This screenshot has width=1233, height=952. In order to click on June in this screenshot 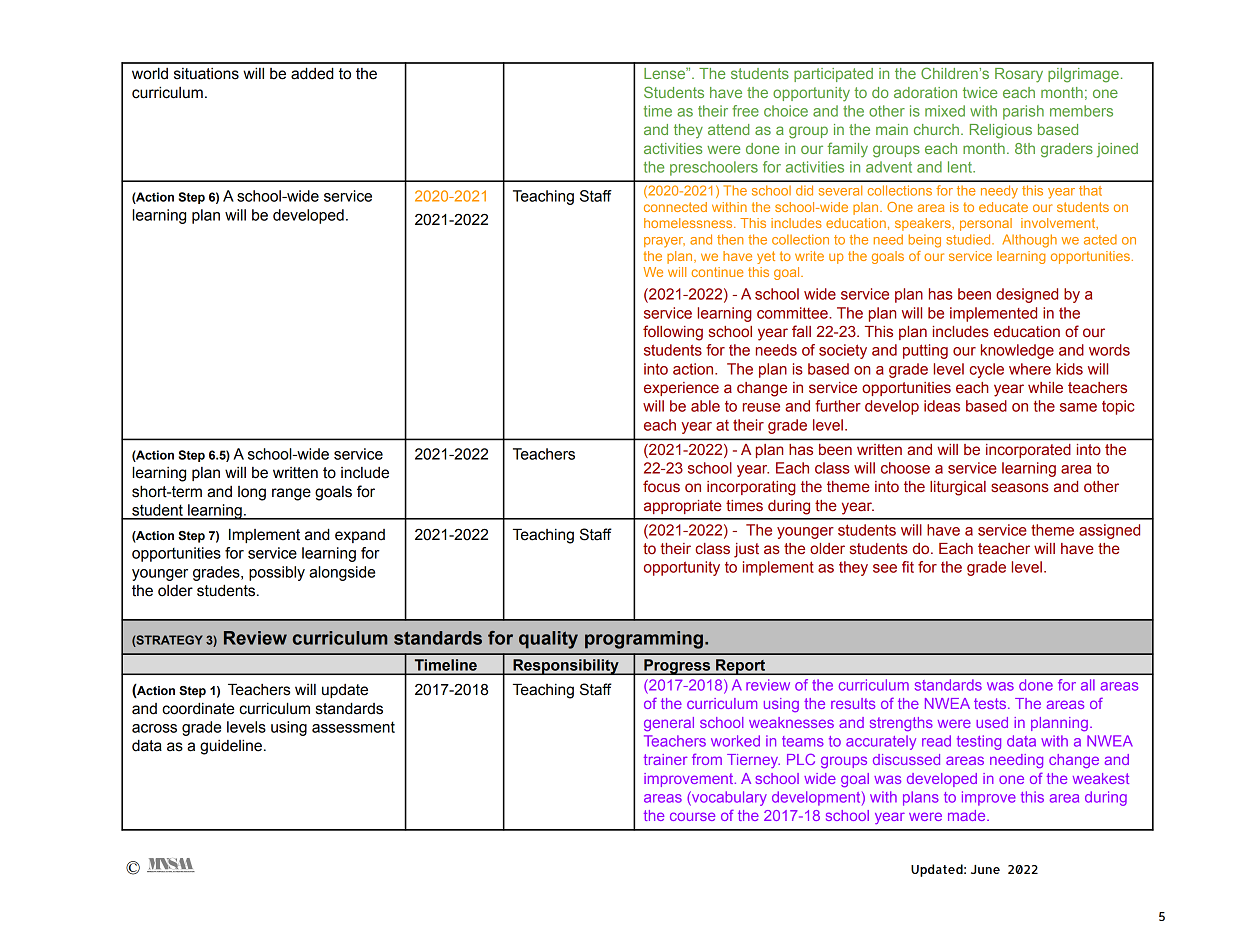, I will do `click(985, 869)`.
